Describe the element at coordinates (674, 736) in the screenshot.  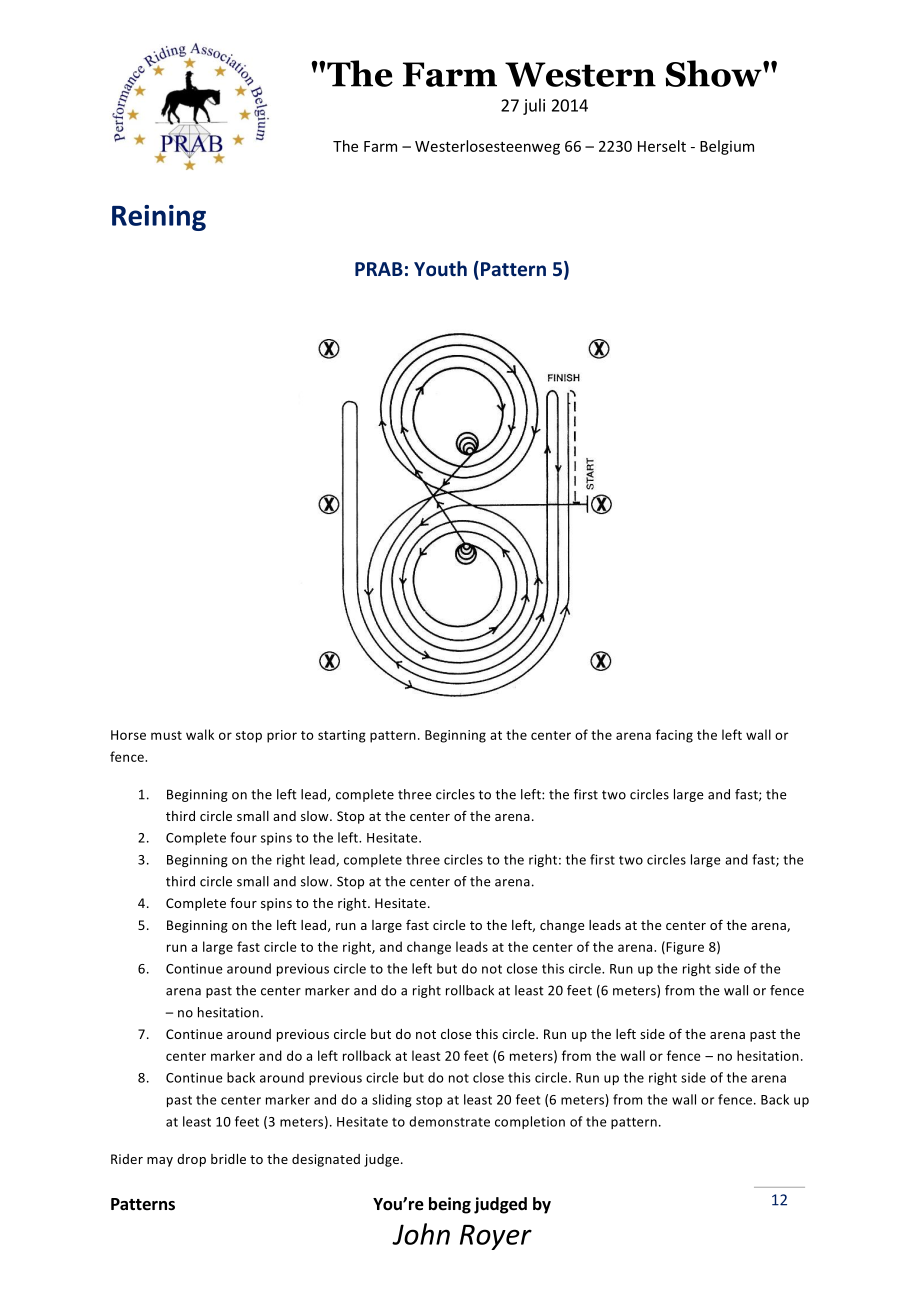
I see `facing` at that location.
